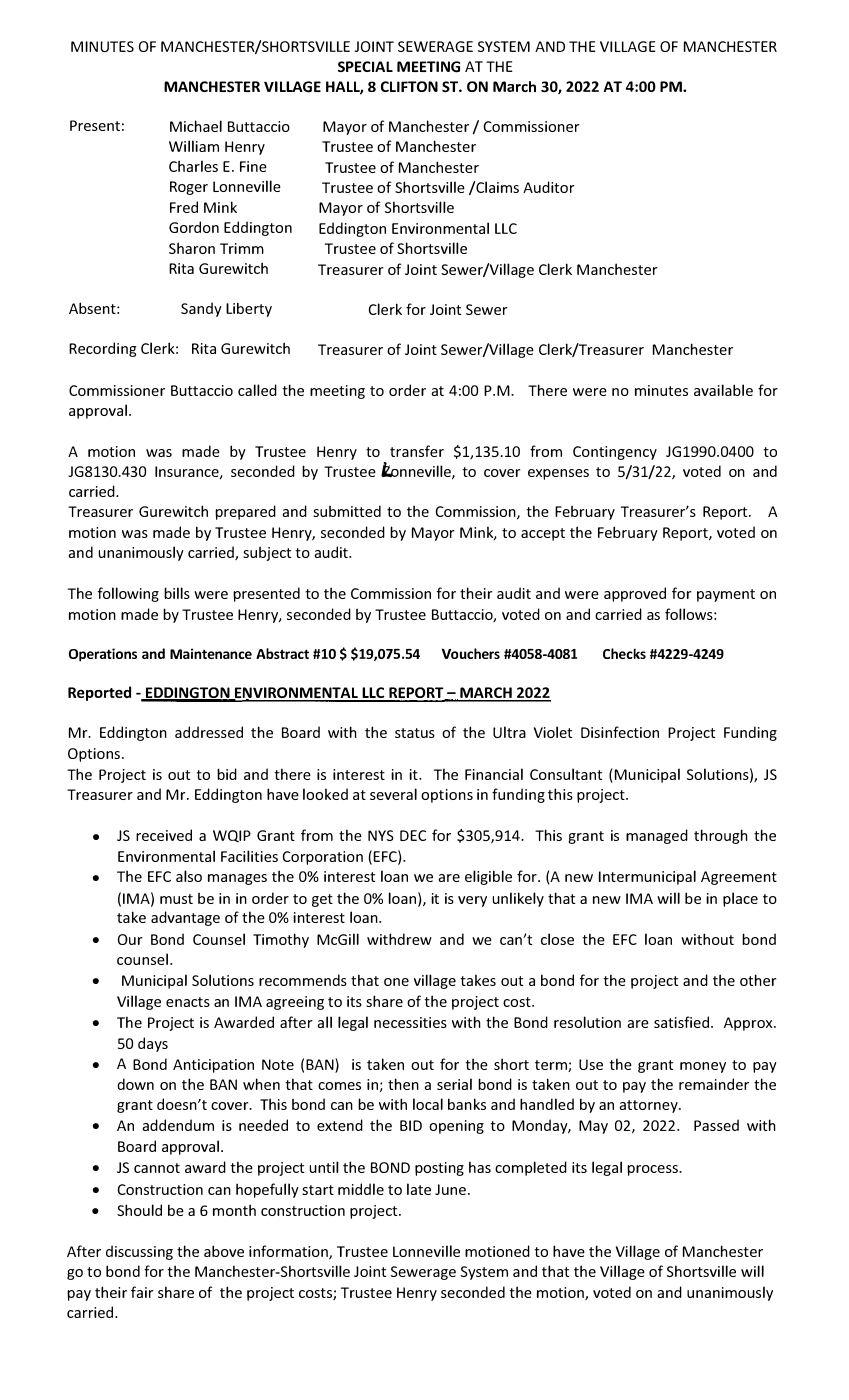  Describe the element at coordinates (409, 86) in the image. I see `CLIFTON` at that location.
